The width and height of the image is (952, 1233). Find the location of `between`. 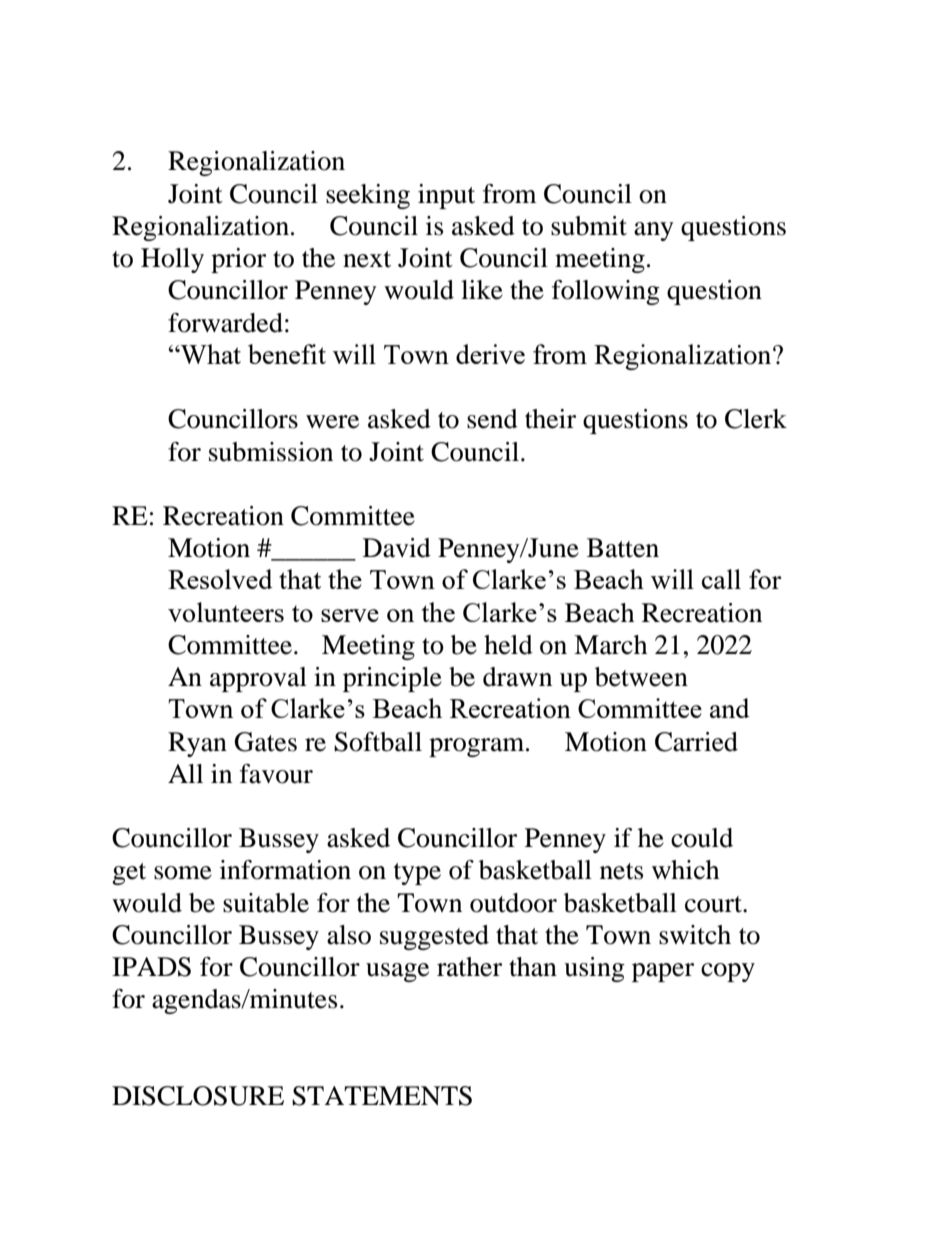

between is located at coordinates (641, 677).
